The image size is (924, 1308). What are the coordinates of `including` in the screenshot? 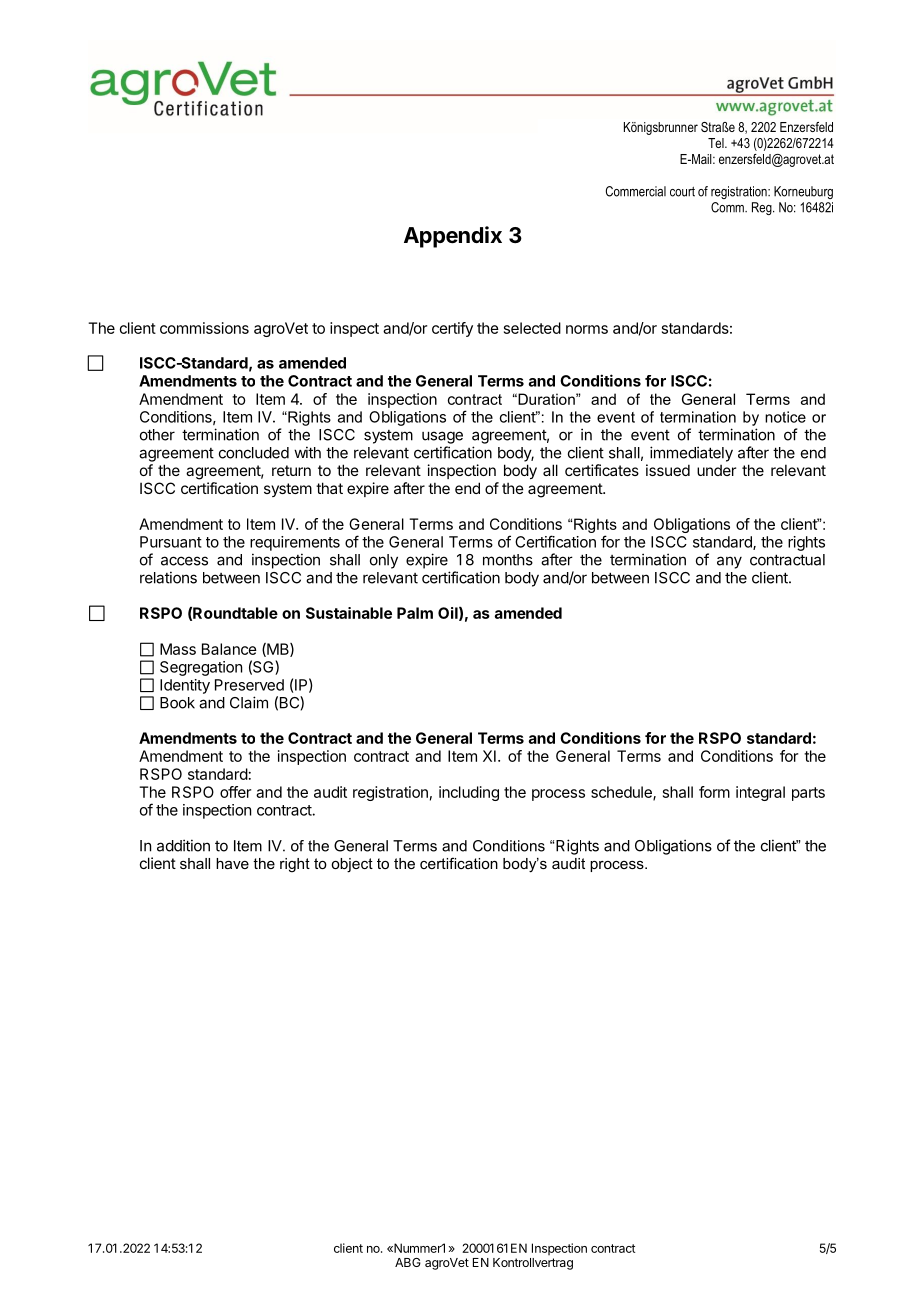 It's located at (469, 793).
